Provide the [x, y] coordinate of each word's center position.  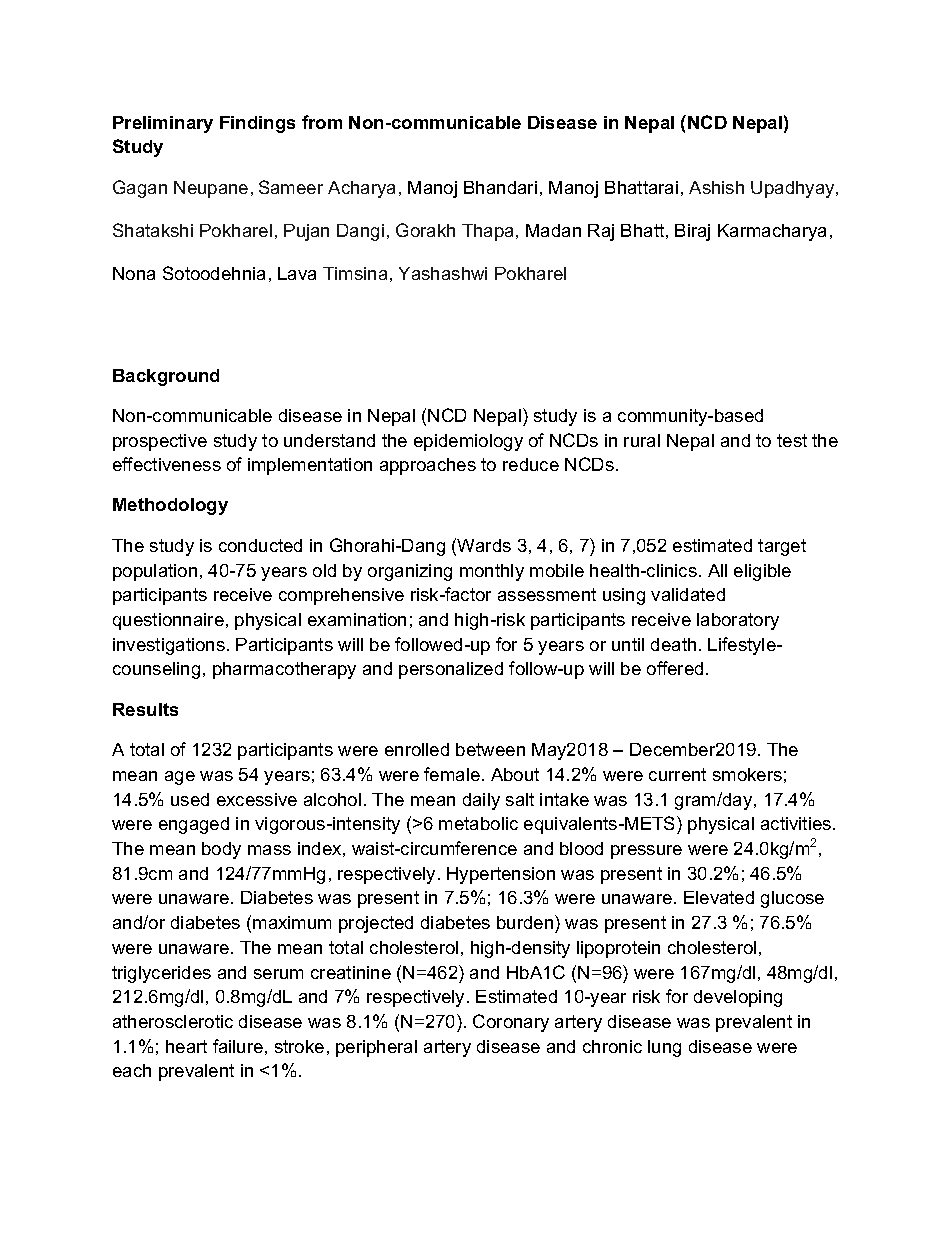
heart [186, 1046]
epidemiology [468, 442]
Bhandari [500, 187]
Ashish [716, 187]
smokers [747, 774]
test [792, 440]
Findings [257, 124]
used [190, 799]
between [490, 749]
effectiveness [167, 464]
